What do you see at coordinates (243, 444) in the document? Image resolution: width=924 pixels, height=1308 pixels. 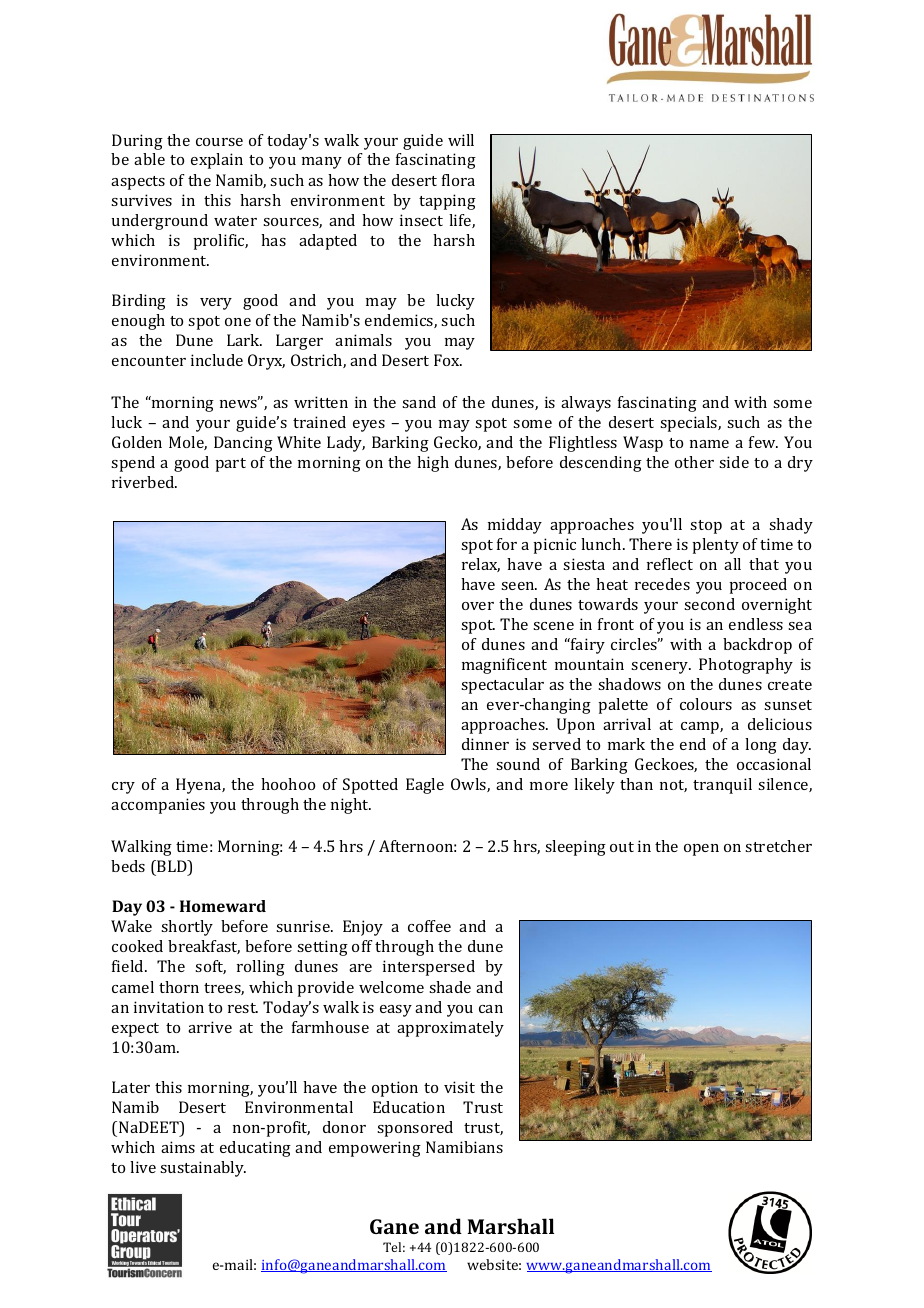 I see `Dancing` at bounding box center [243, 444].
